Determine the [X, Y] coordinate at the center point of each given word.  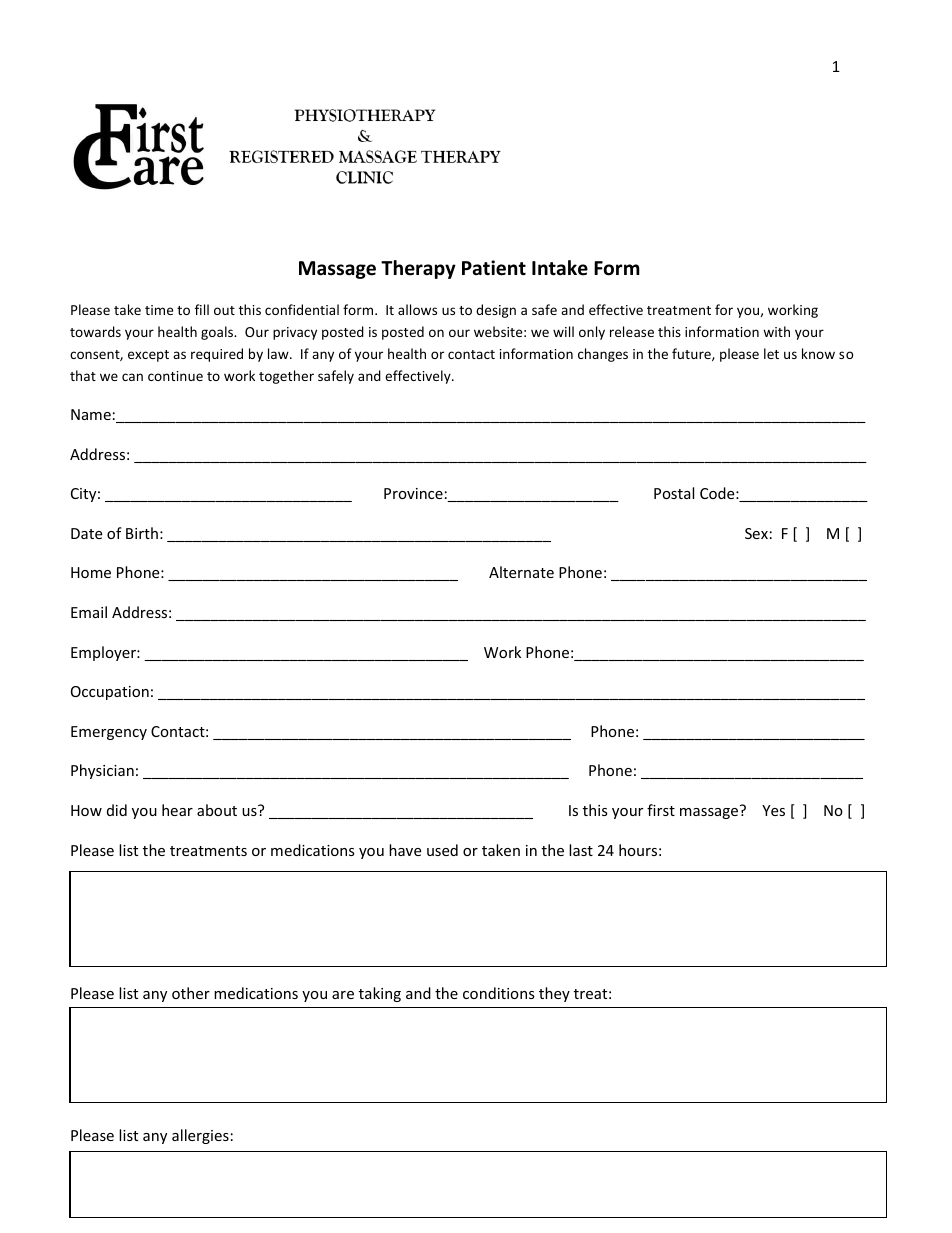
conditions [499, 993]
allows [417, 309]
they [554, 994]
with [776, 331]
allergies [200, 1136]
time [159, 310]
